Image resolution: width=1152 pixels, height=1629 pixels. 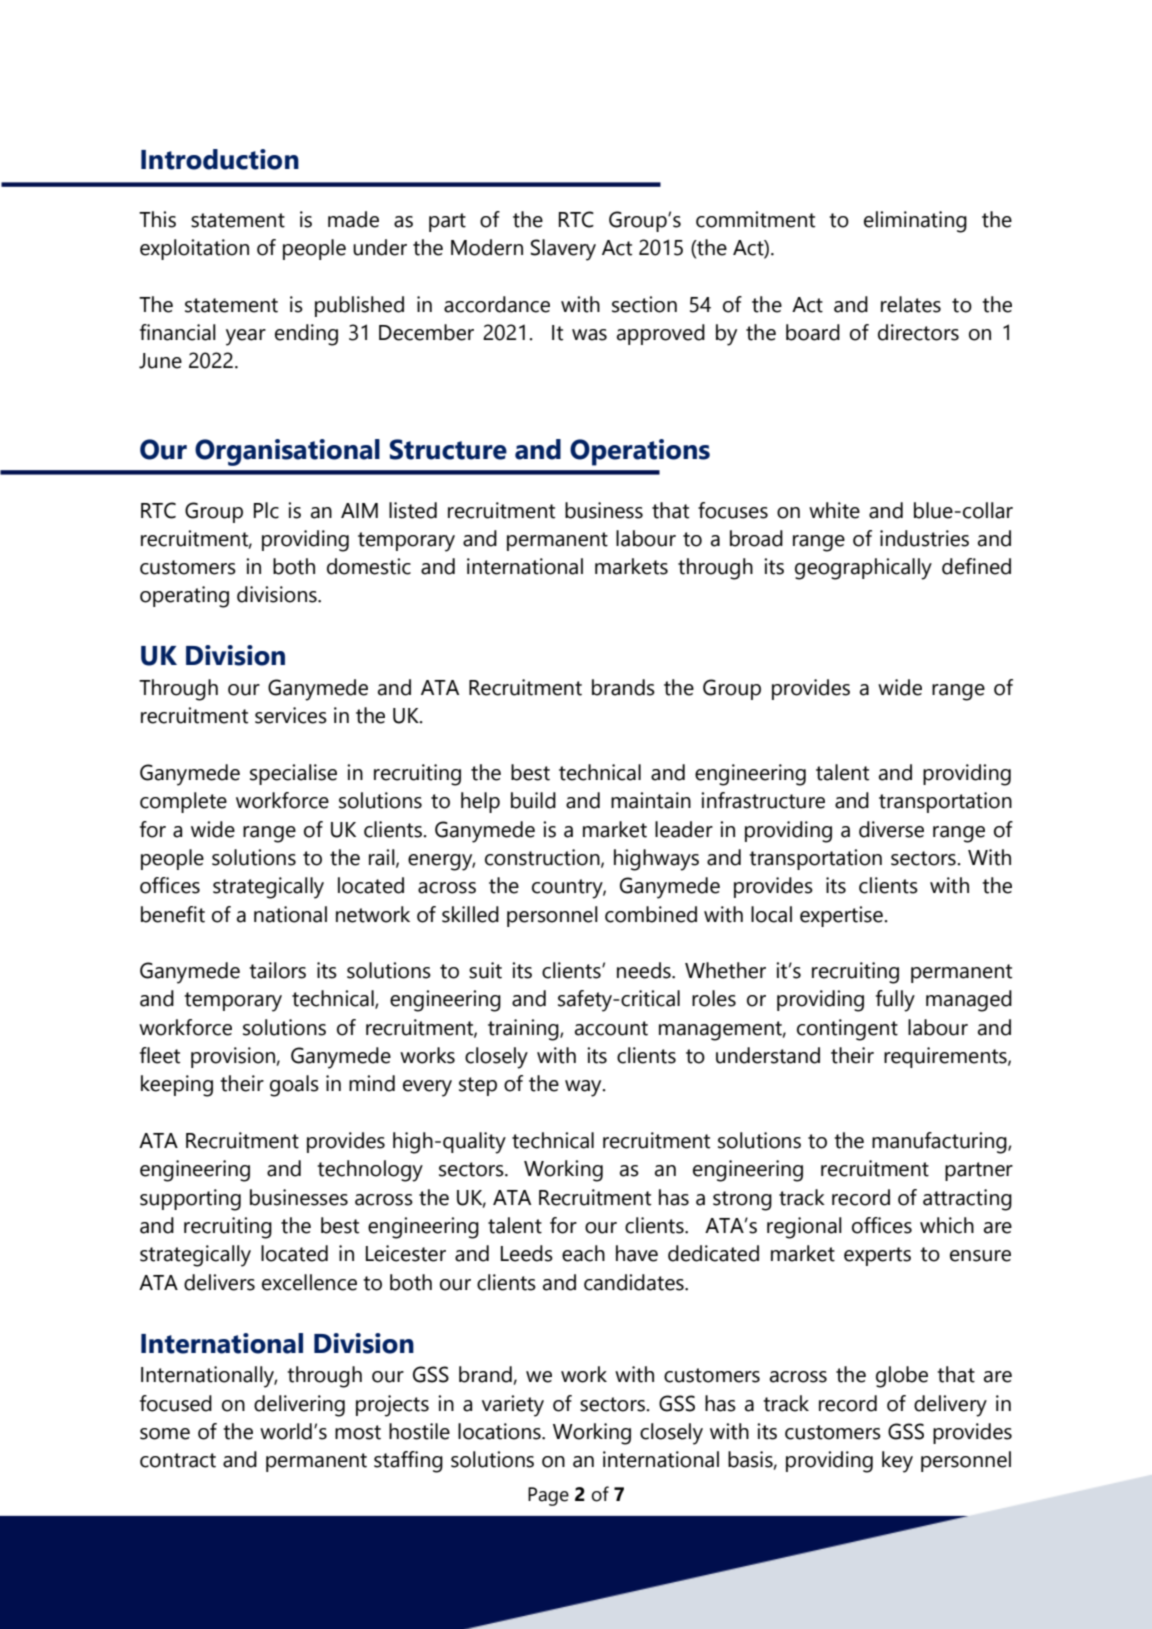 What do you see at coordinates (847, 1030) in the image?
I see `contingent` at bounding box center [847, 1030].
